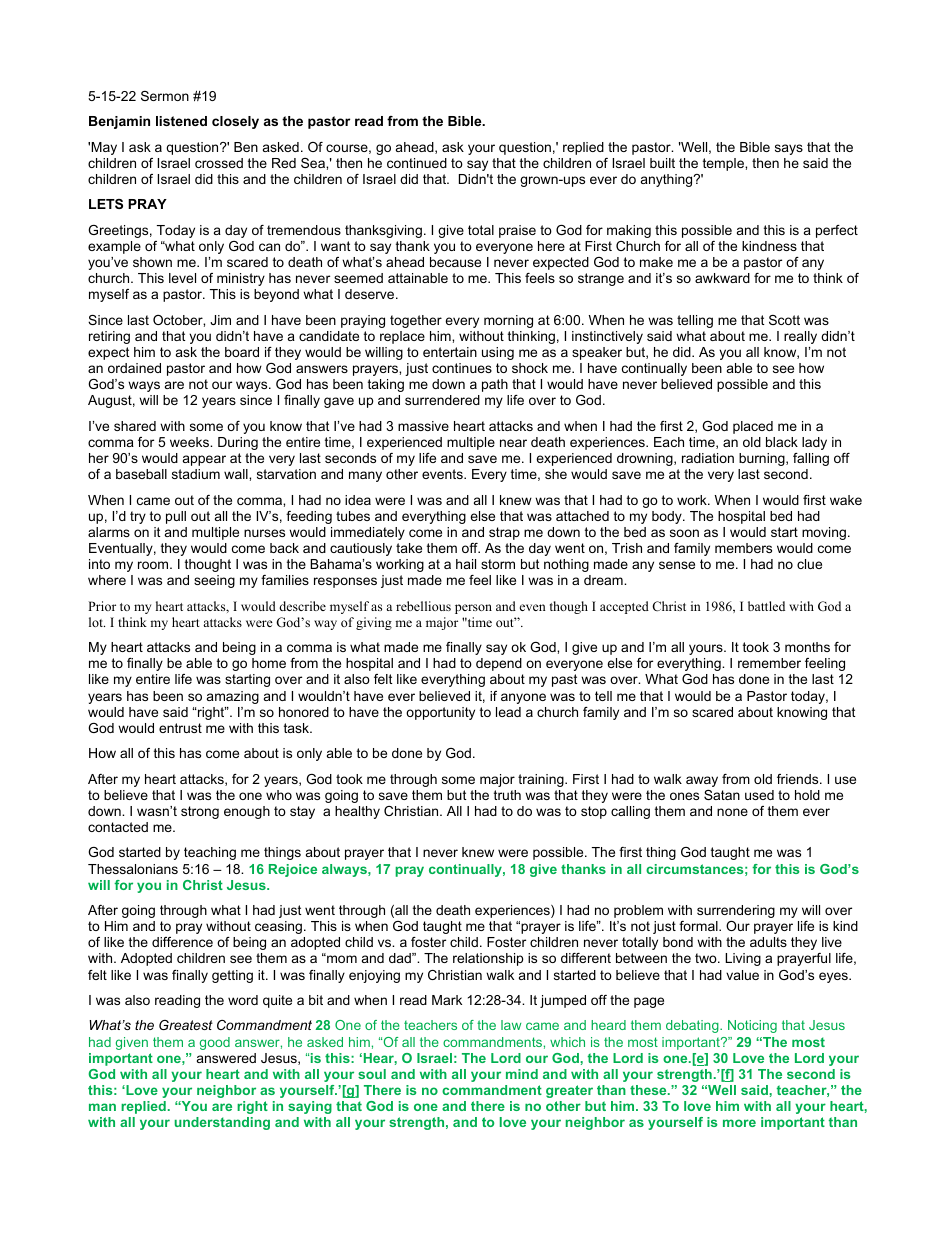 The width and height of the screenshot is (952, 1233). Describe the element at coordinates (789, 149) in the screenshot. I see `says` at that location.
